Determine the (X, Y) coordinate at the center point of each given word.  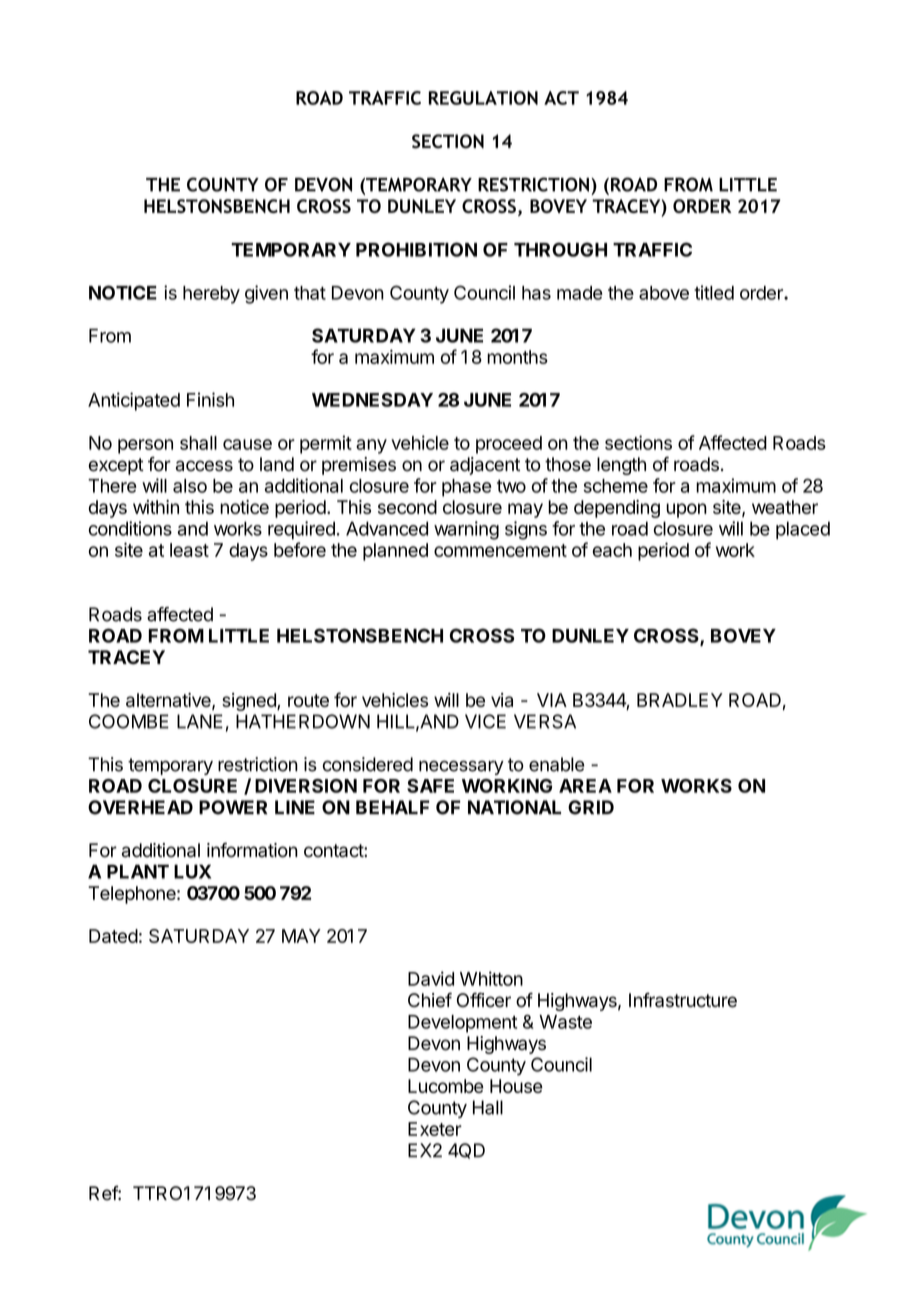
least (189, 550)
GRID (591, 807)
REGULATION (483, 98)
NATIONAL (514, 807)
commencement (500, 550)
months (517, 357)
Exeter (435, 1129)
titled (714, 292)
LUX (192, 871)
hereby (211, 295)
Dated (113, 936)
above (664, 293)
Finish (210, 399)
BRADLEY (680, 700)
